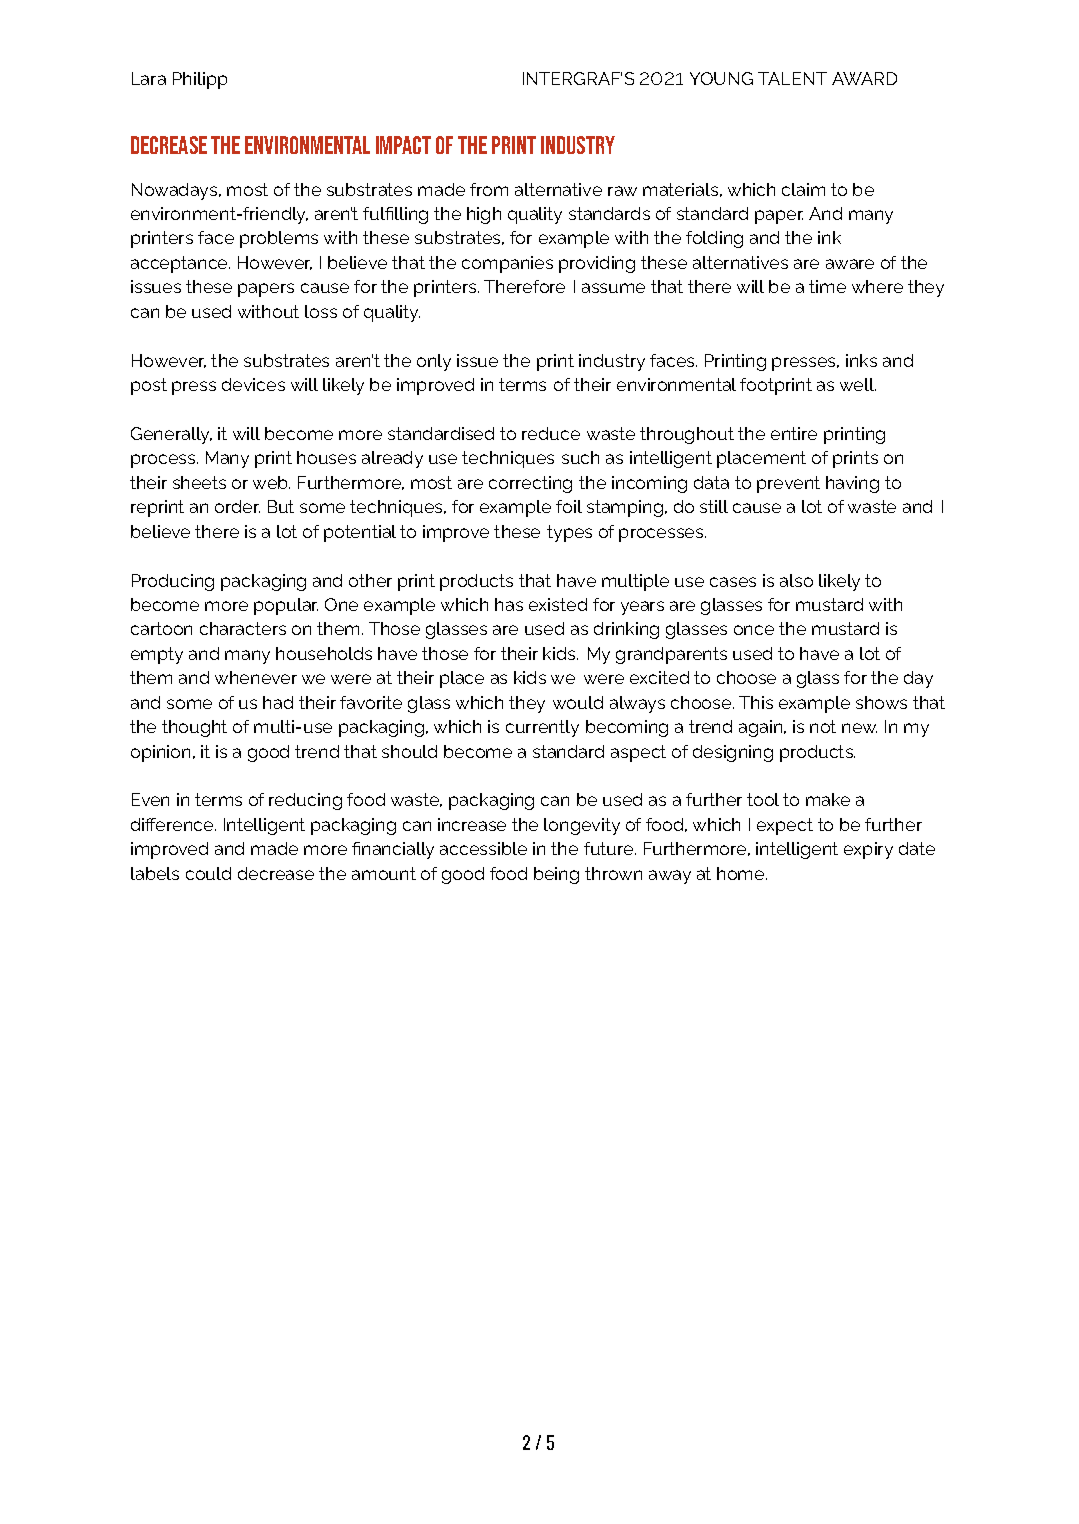 This screenshot has height=1524, width=1079. What do you see at coordinates (200, 80) in the screenshot?
I see `Philipp` at bounding box center [200, 80].
